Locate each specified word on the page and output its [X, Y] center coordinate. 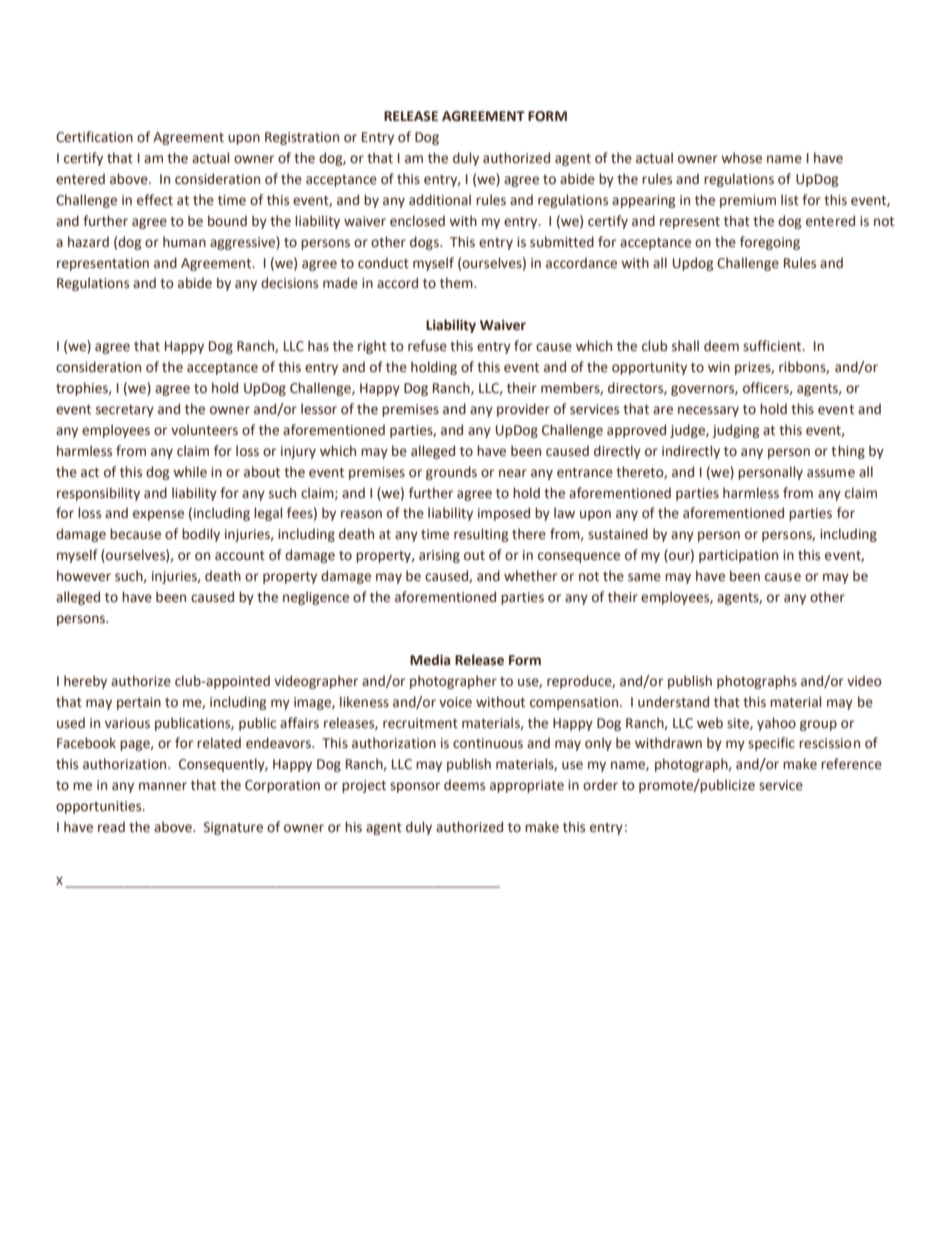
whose [741, 158]
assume [831, 473]
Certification [94, 137]
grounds [451, 473]
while [190, 472]
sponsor [415, 787]
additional [440, 200]
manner [163, 786]
